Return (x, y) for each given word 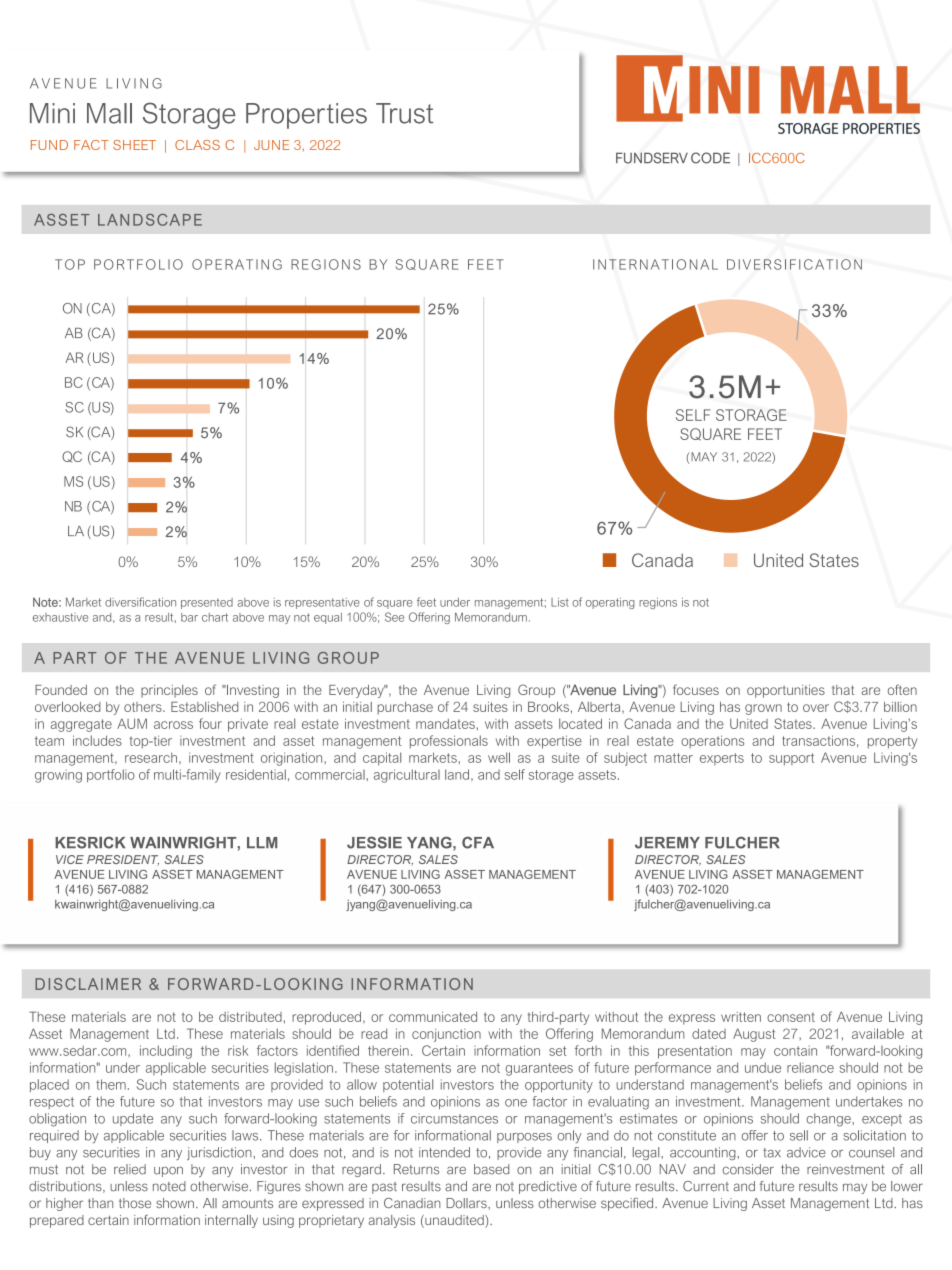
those (135, 1203)
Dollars (467, 1204)
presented (207, 603)
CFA (478, 843)
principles (169, 691)
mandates (445, 724)
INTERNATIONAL (655, 264)
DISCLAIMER (88, 984)
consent (791, 1017)
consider (748, 1169)
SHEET (134, 145)
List (560, 602)
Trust (404, 113)
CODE (710, 158)
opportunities (786, 691)
